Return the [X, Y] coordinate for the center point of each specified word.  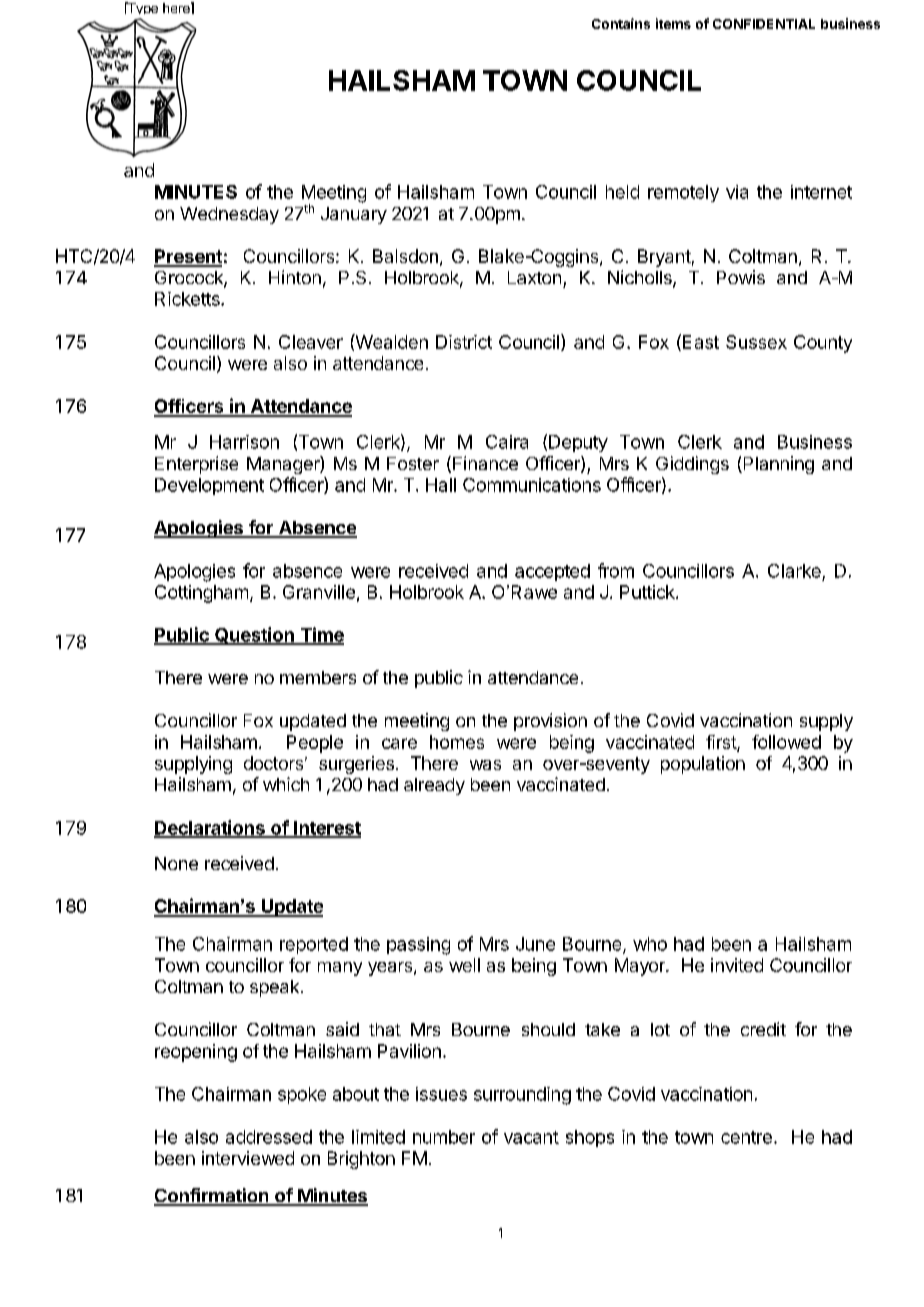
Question [254, 636]
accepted [552, 572]
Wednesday [229, 215]
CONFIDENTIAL [764, 24]
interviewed [248, 1158]
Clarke [794, 571]
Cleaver [311, 342]
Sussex [756, 342]
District [464, 342]
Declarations [210, 828]
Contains [621, 23]
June [535, 944]
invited [737, 965]
